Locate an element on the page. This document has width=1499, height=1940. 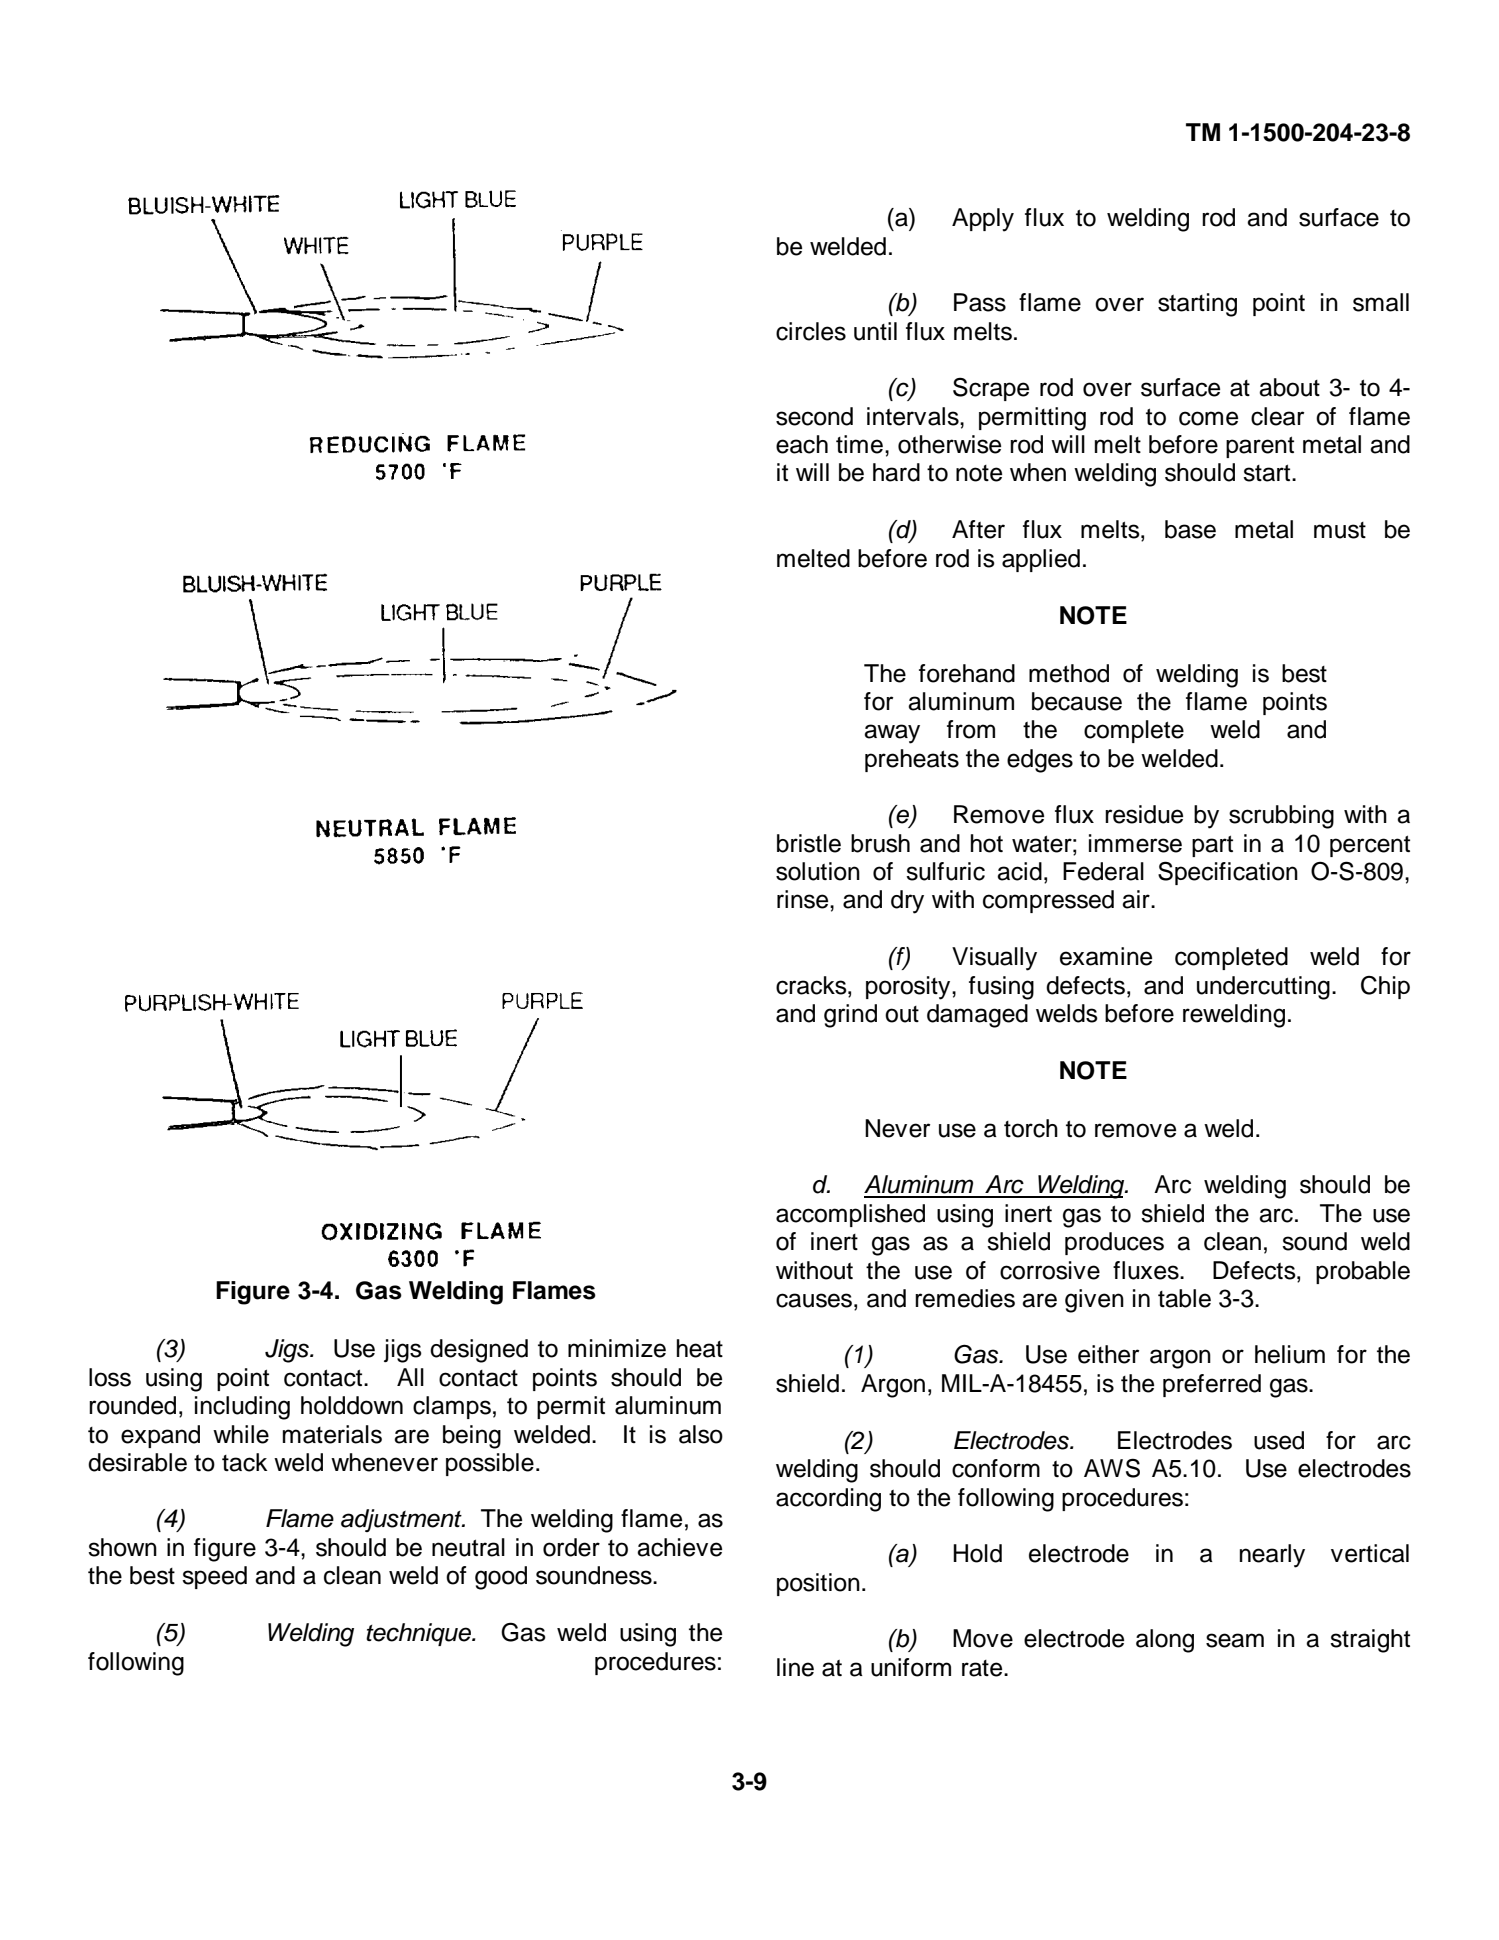
cracks is located at coordinates (812, 985).
